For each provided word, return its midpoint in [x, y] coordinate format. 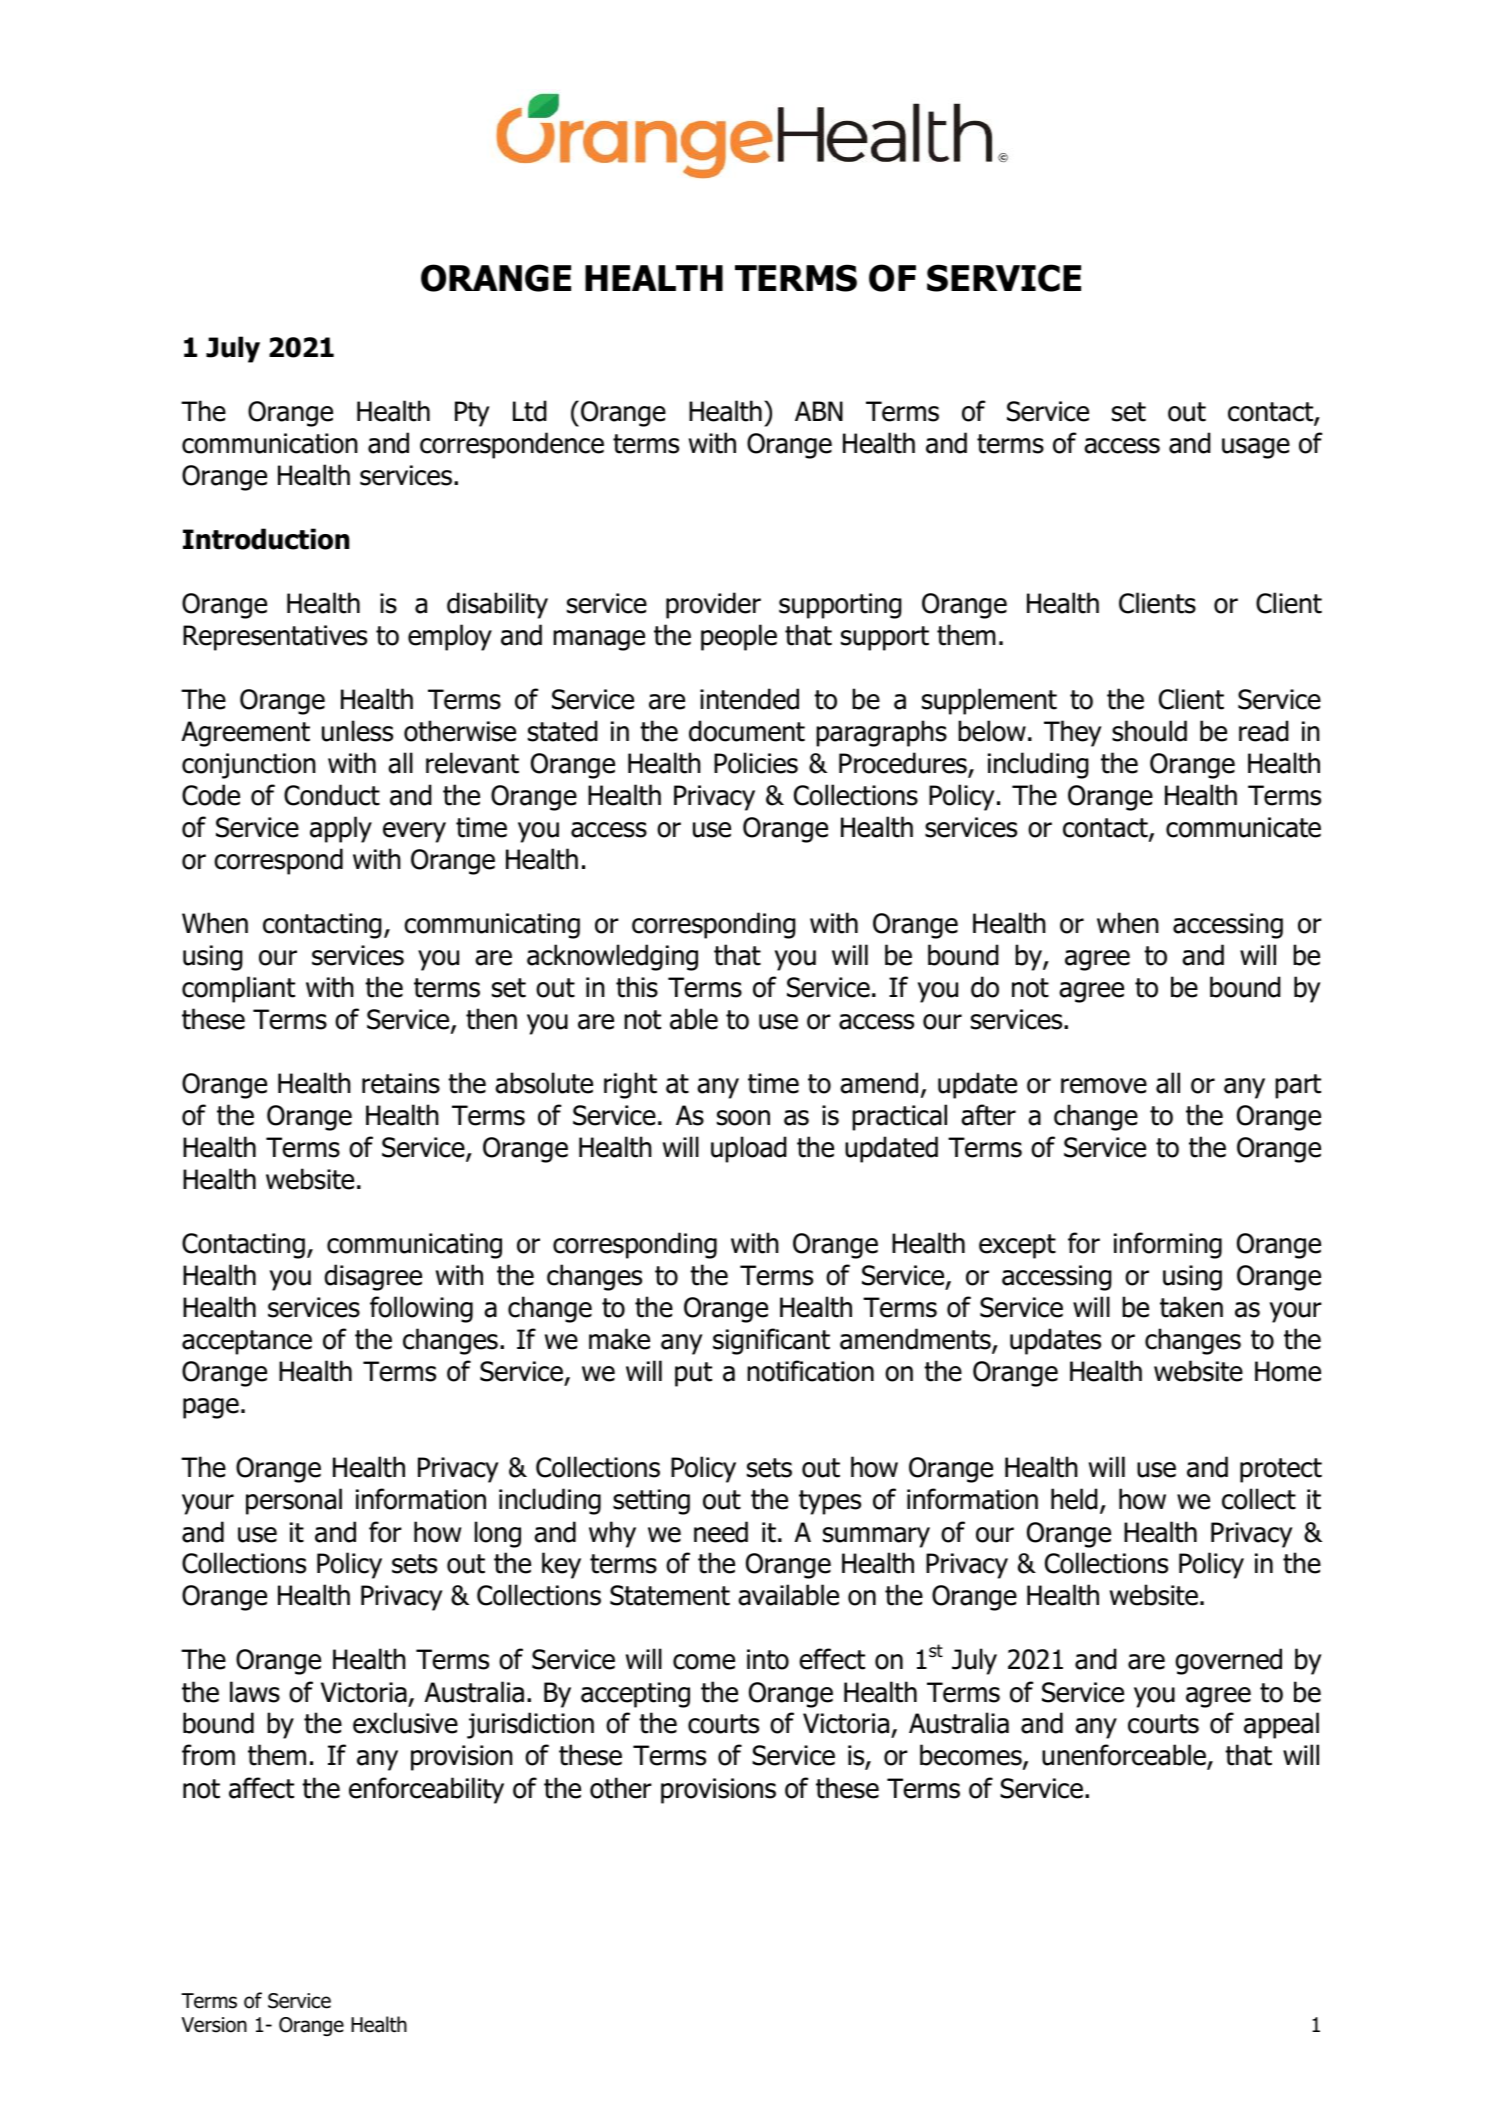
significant [771, 1341]
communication [270, 443]
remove [1104, 1086]
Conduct [332, 795]
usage [1256, 448]
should [1149, 731]
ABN [819, 411]
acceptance [247, 1342]
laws [255, 1692]
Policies [756, 763]
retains [401, 1083]
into [768, 1659]
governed [1228, 1661]
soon [743, 1118]
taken [1191, 1307]
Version [214, 2025]
